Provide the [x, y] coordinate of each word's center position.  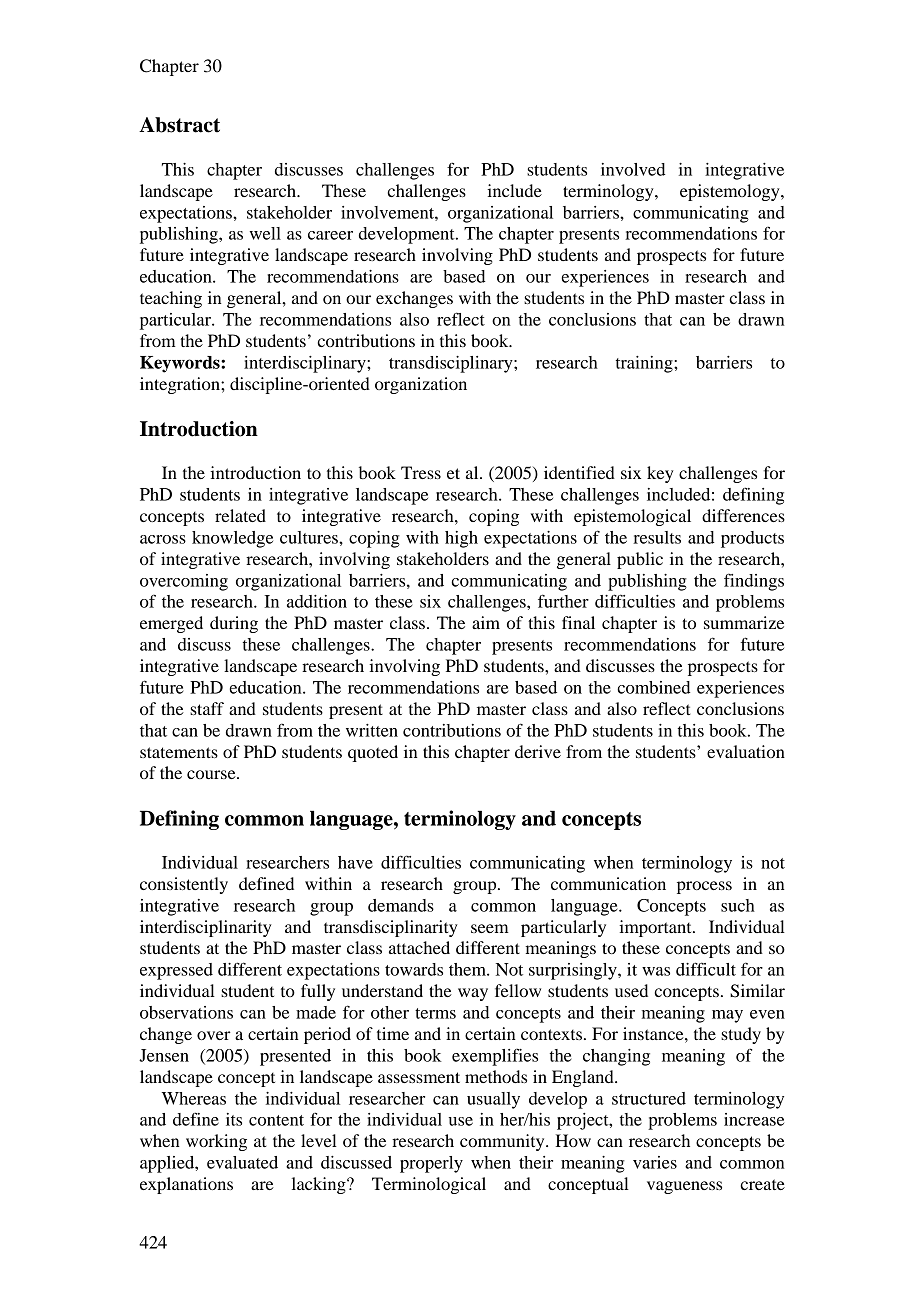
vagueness [684, 1187]
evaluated [242, 1162]
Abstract [179, 125]
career [330, 235]
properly [431, 1164]
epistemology [731, 192]
